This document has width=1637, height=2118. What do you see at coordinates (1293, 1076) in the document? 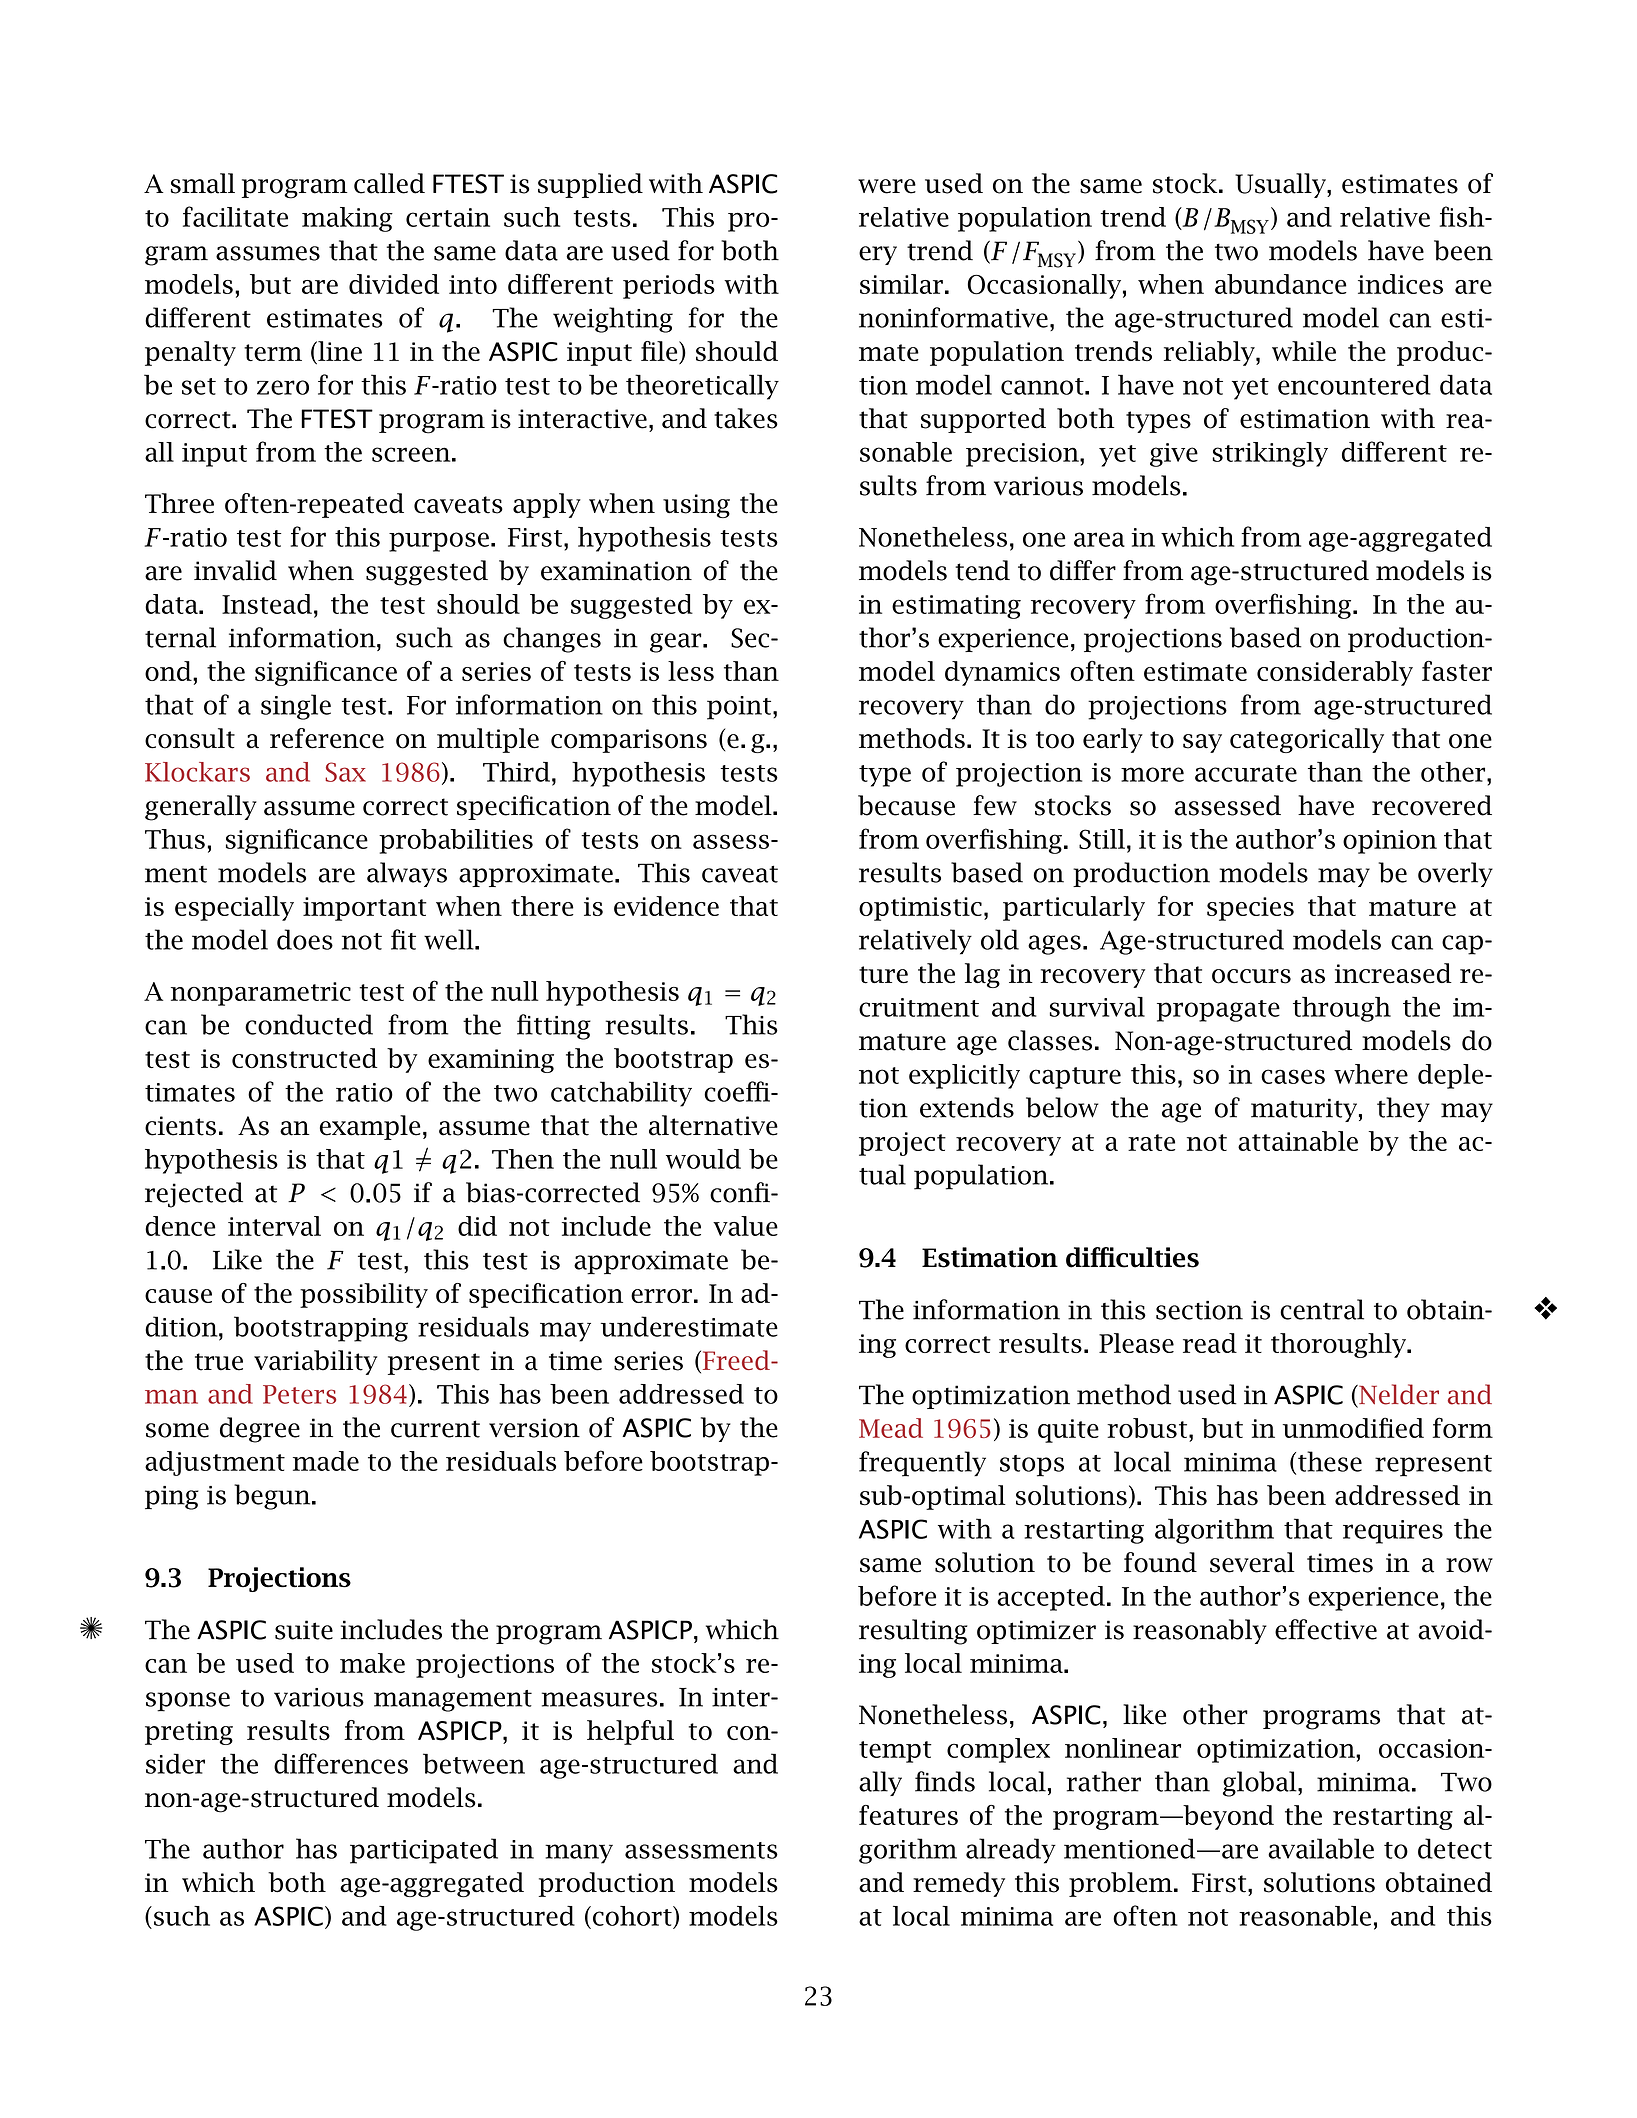
I see `cases` at bounding box center [1293, 1076].
